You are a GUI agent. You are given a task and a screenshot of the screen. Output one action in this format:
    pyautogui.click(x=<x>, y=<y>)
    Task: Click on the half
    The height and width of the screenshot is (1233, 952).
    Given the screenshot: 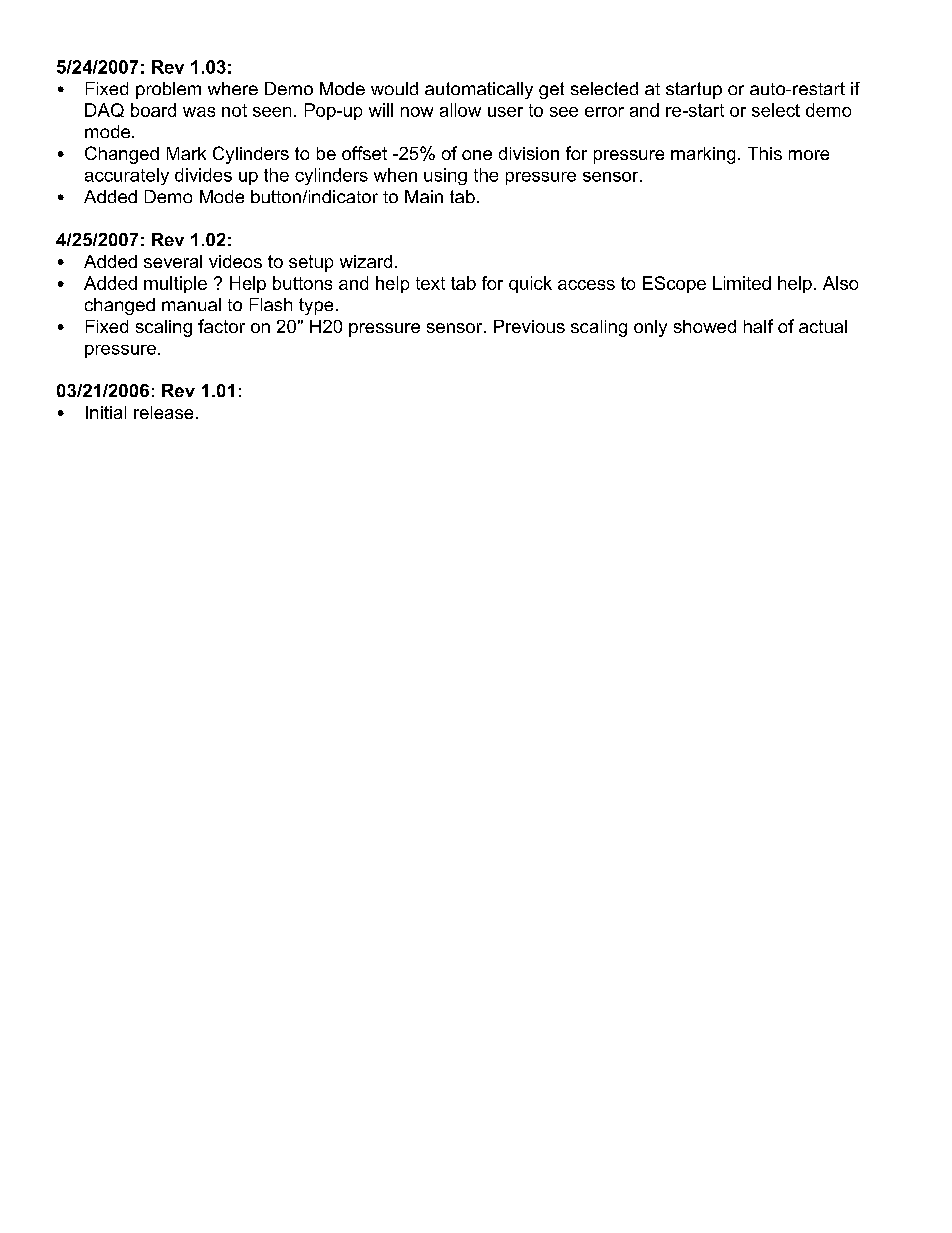 What is the action you would take?
    pyautogui.click(x=758, y=326)
